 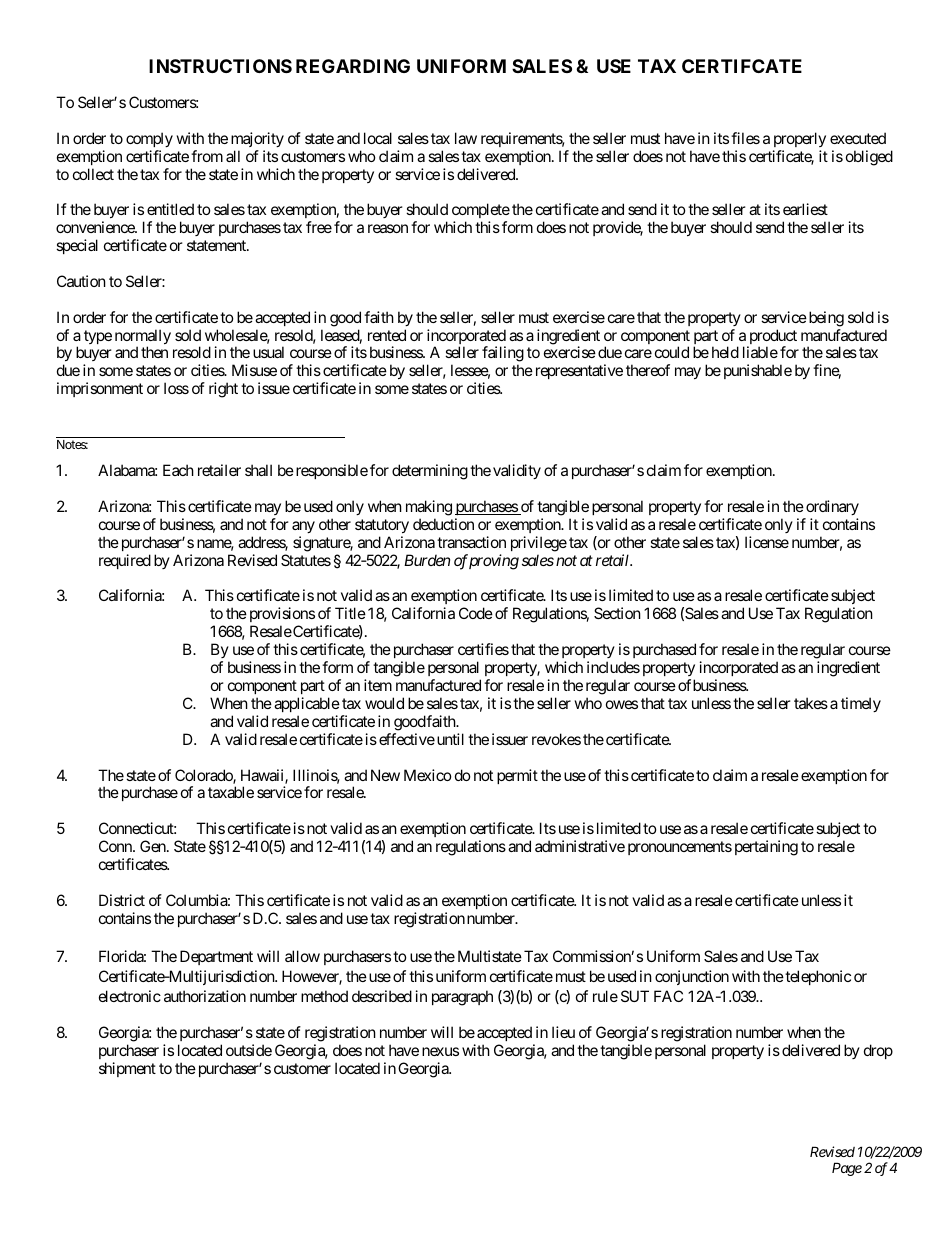 What do you see at coordinates (466, 138) in the image?
I see `law` at bounding box center [466, 138].
